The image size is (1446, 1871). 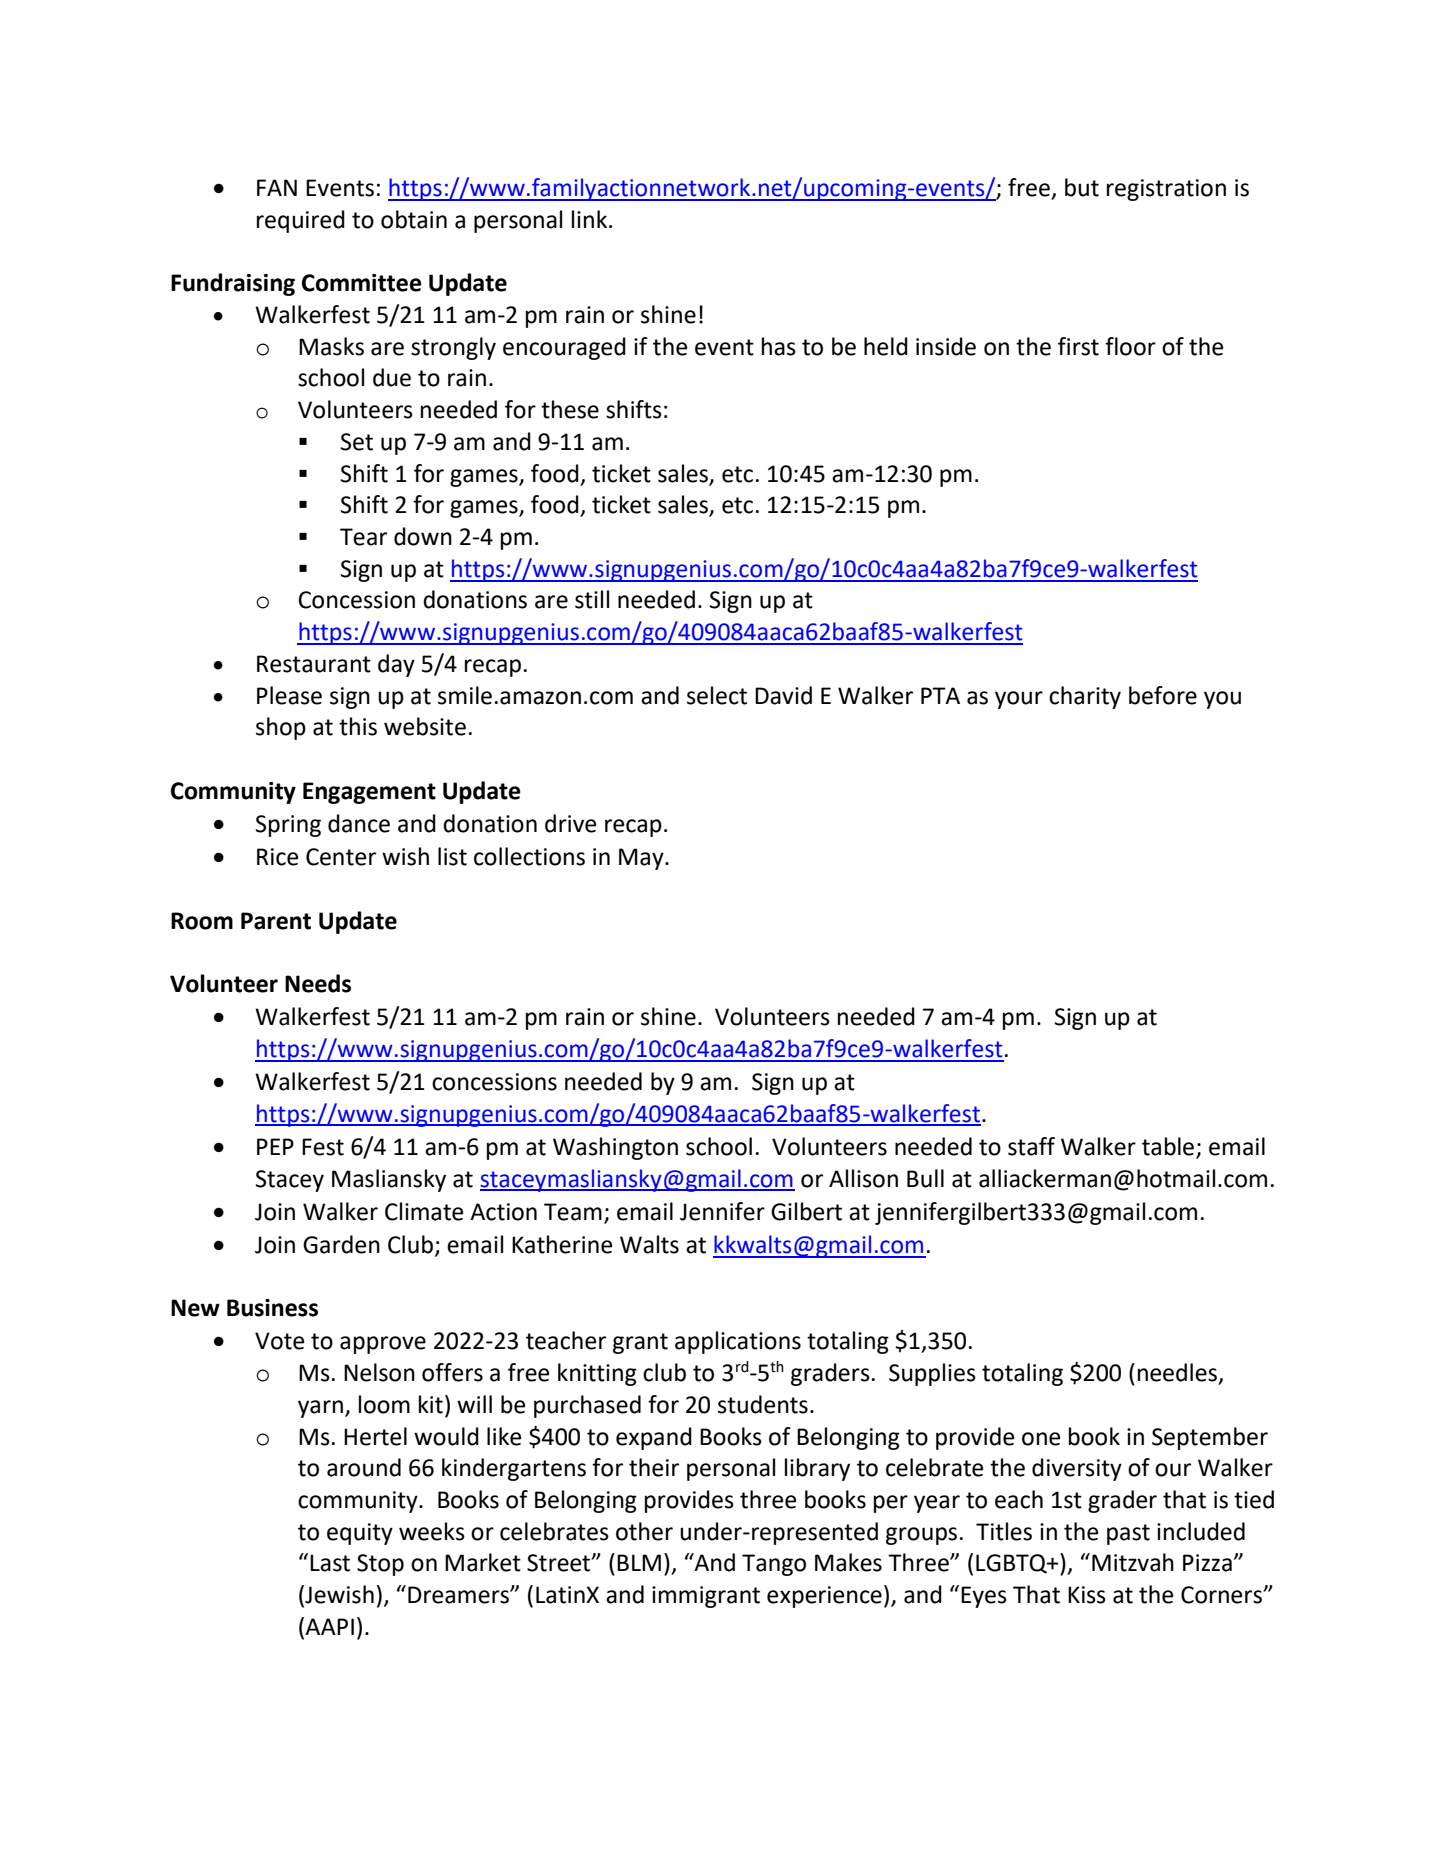 I want to click on May, so click(x=642, y=859).
